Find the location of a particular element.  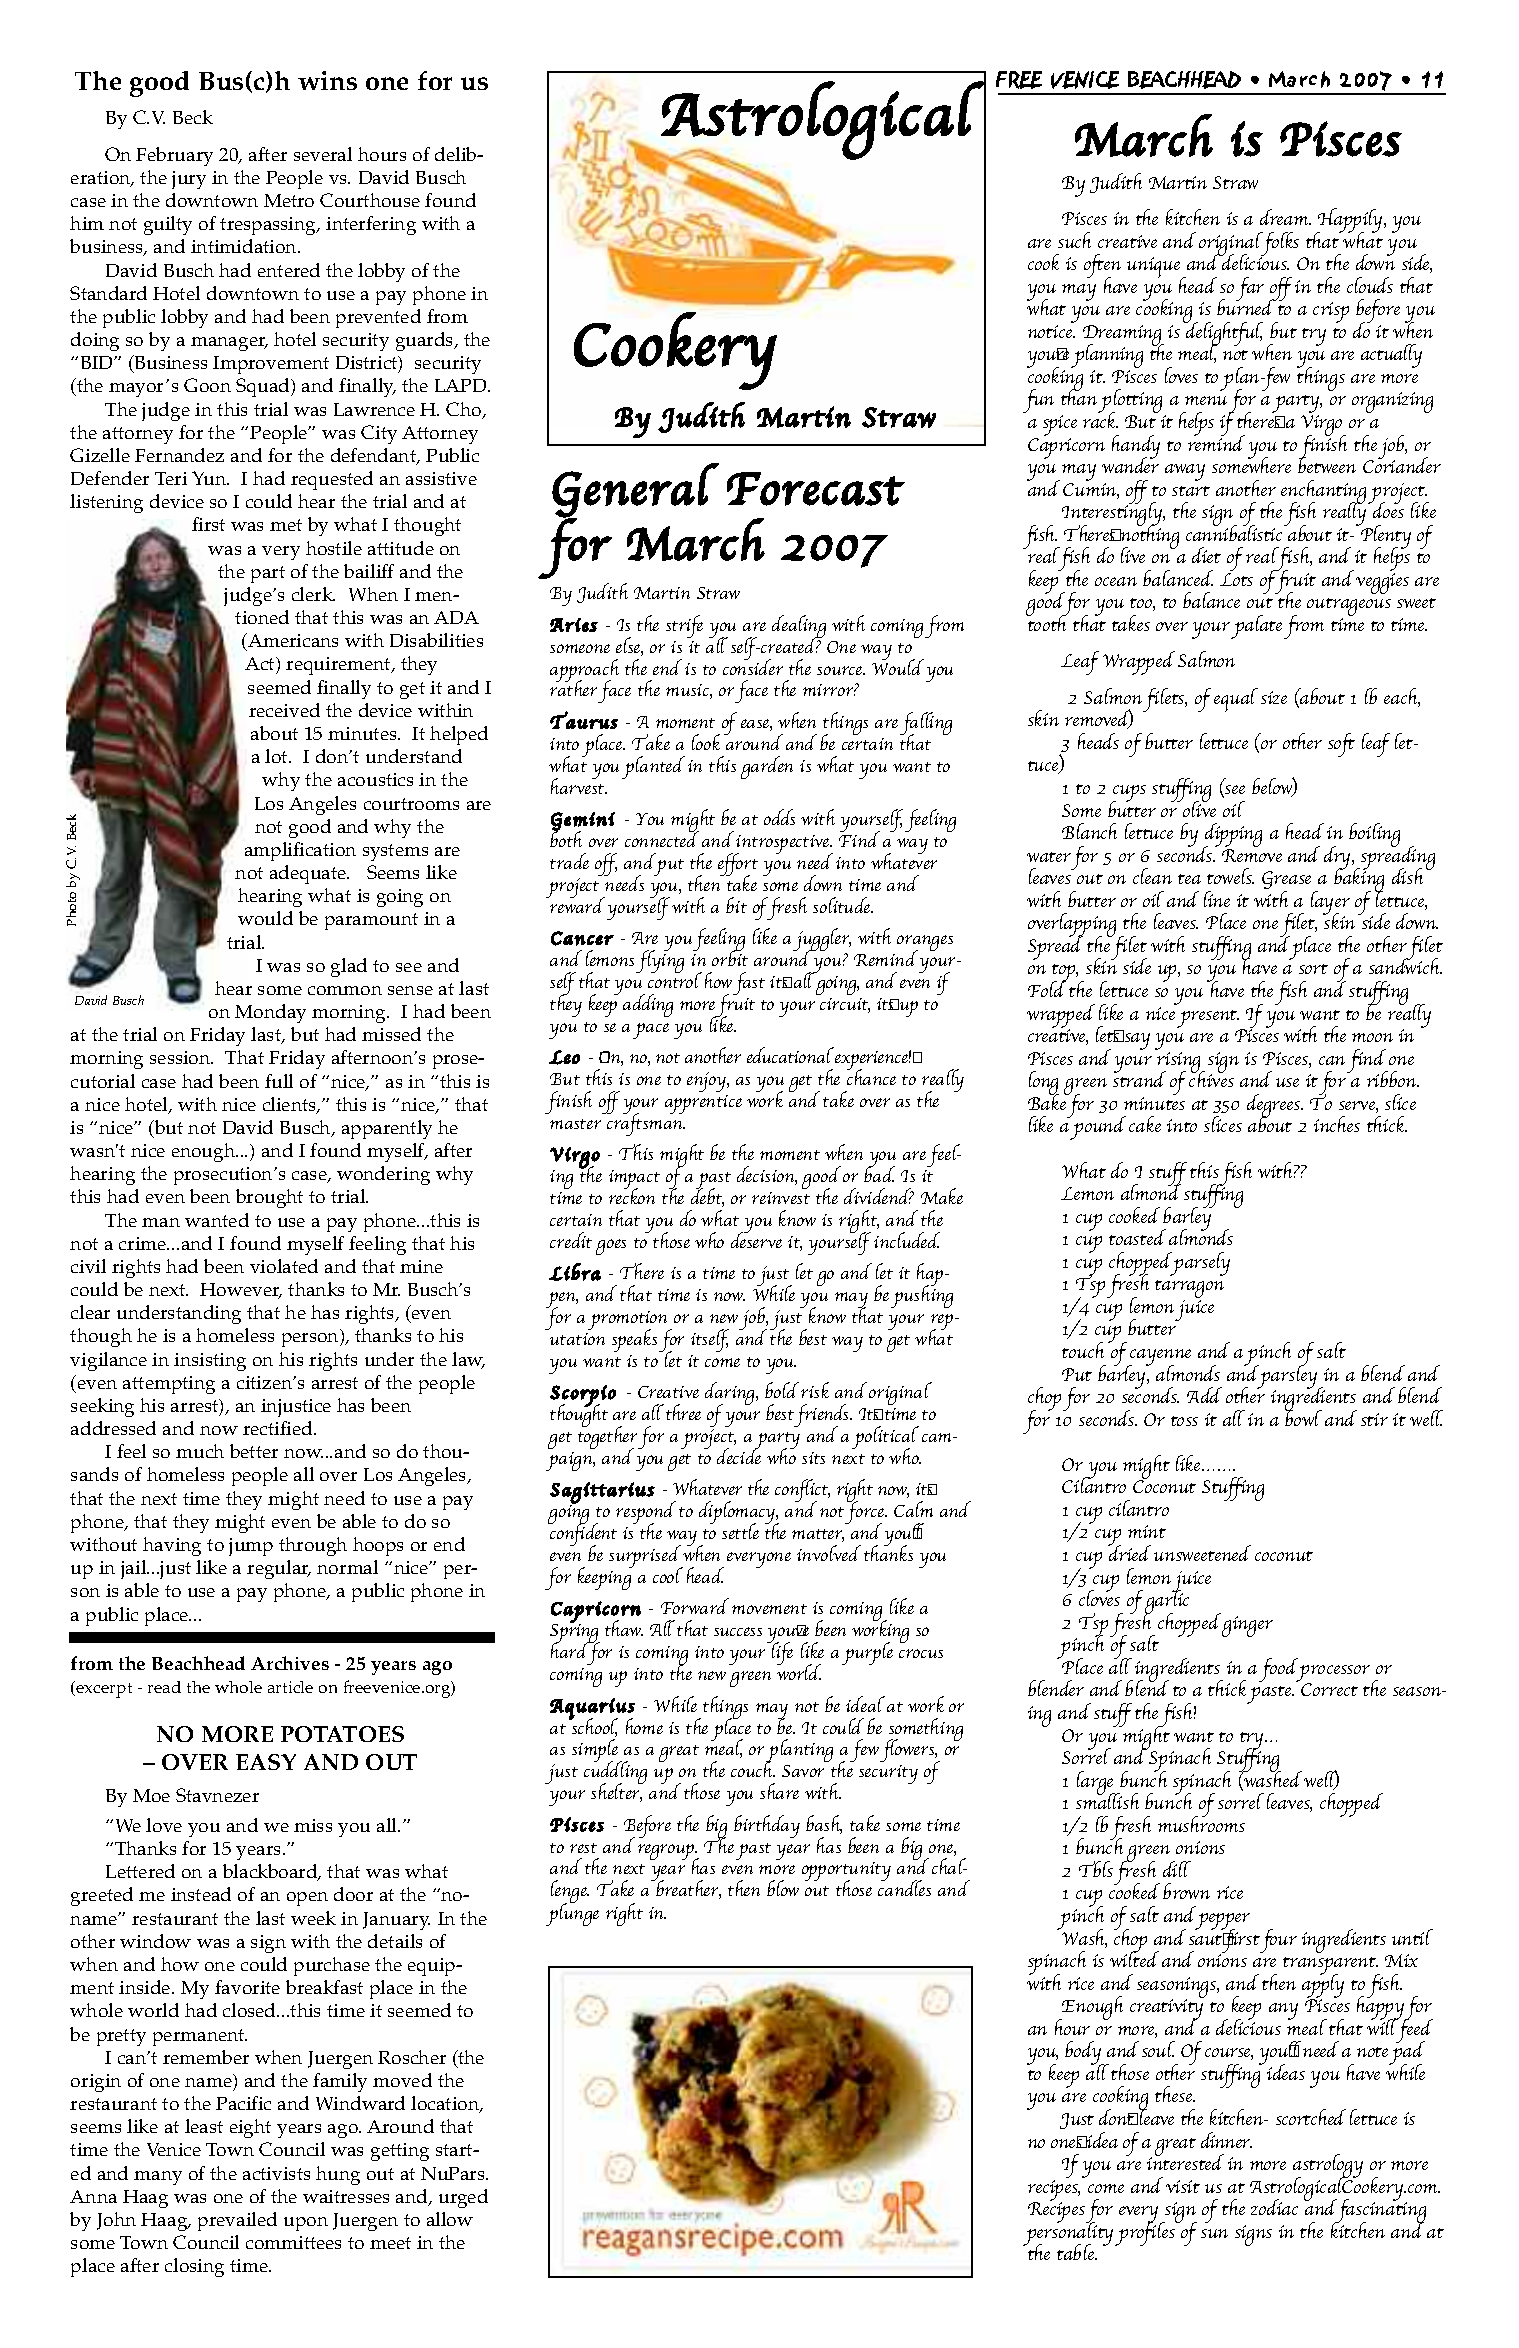

mint is located at coordinates (1147, 1531).
